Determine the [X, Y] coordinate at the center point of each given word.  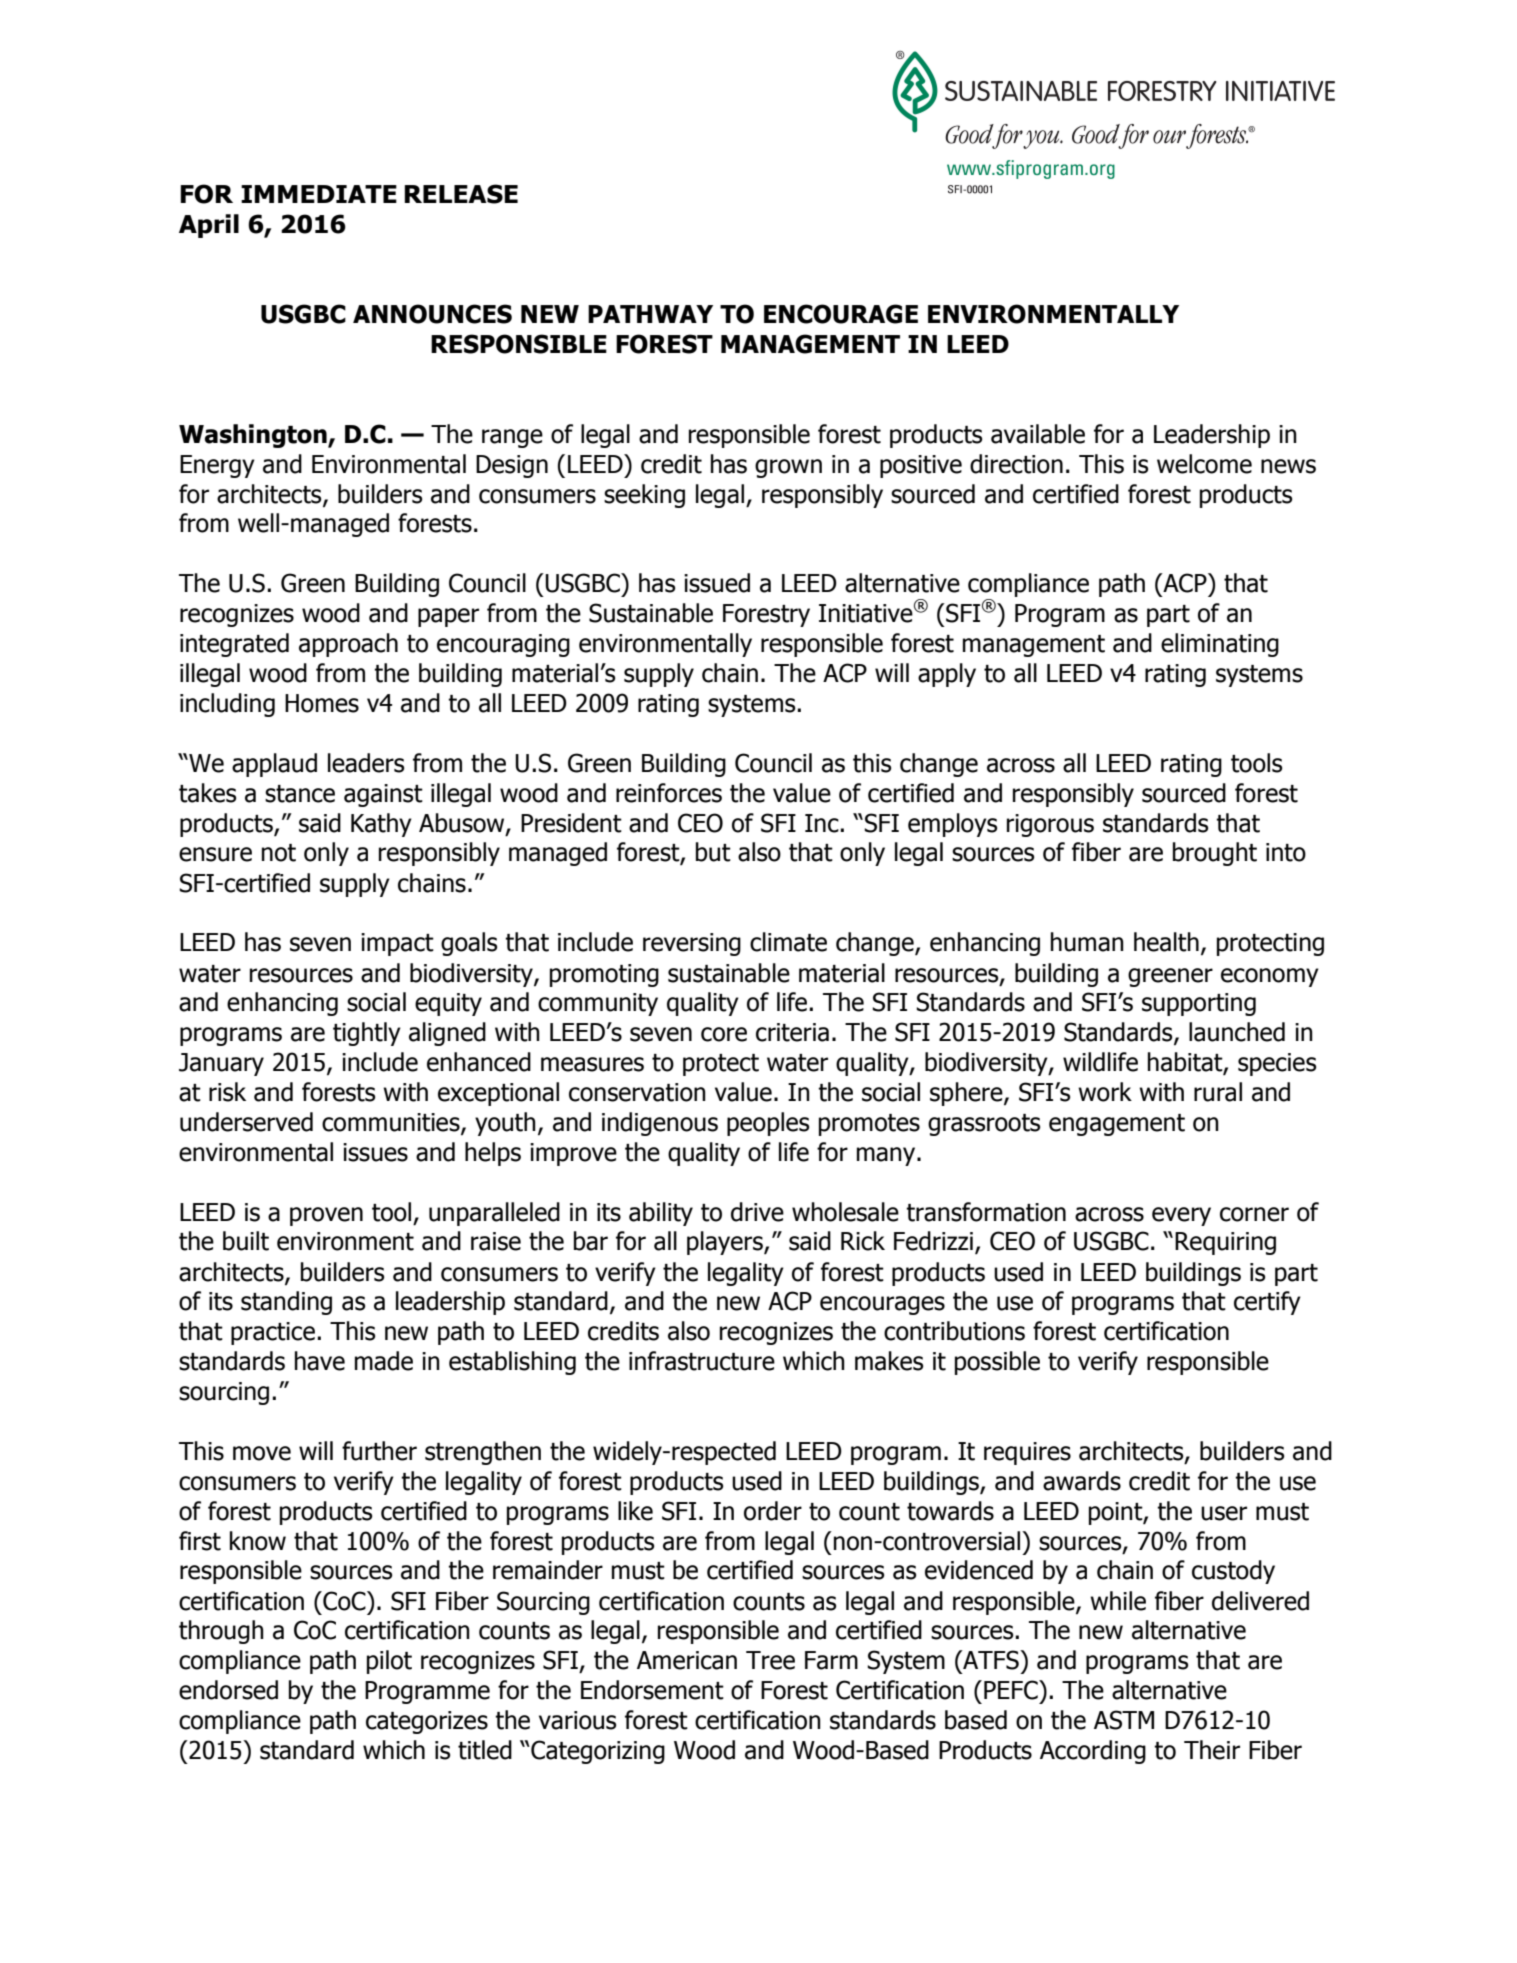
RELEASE [461, 194]
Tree [770, 1660]
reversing [692, 944]
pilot [389, 1662]
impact [397, 944]
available [1038, 434]
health [1166, 942]
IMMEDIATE [319, 194]
